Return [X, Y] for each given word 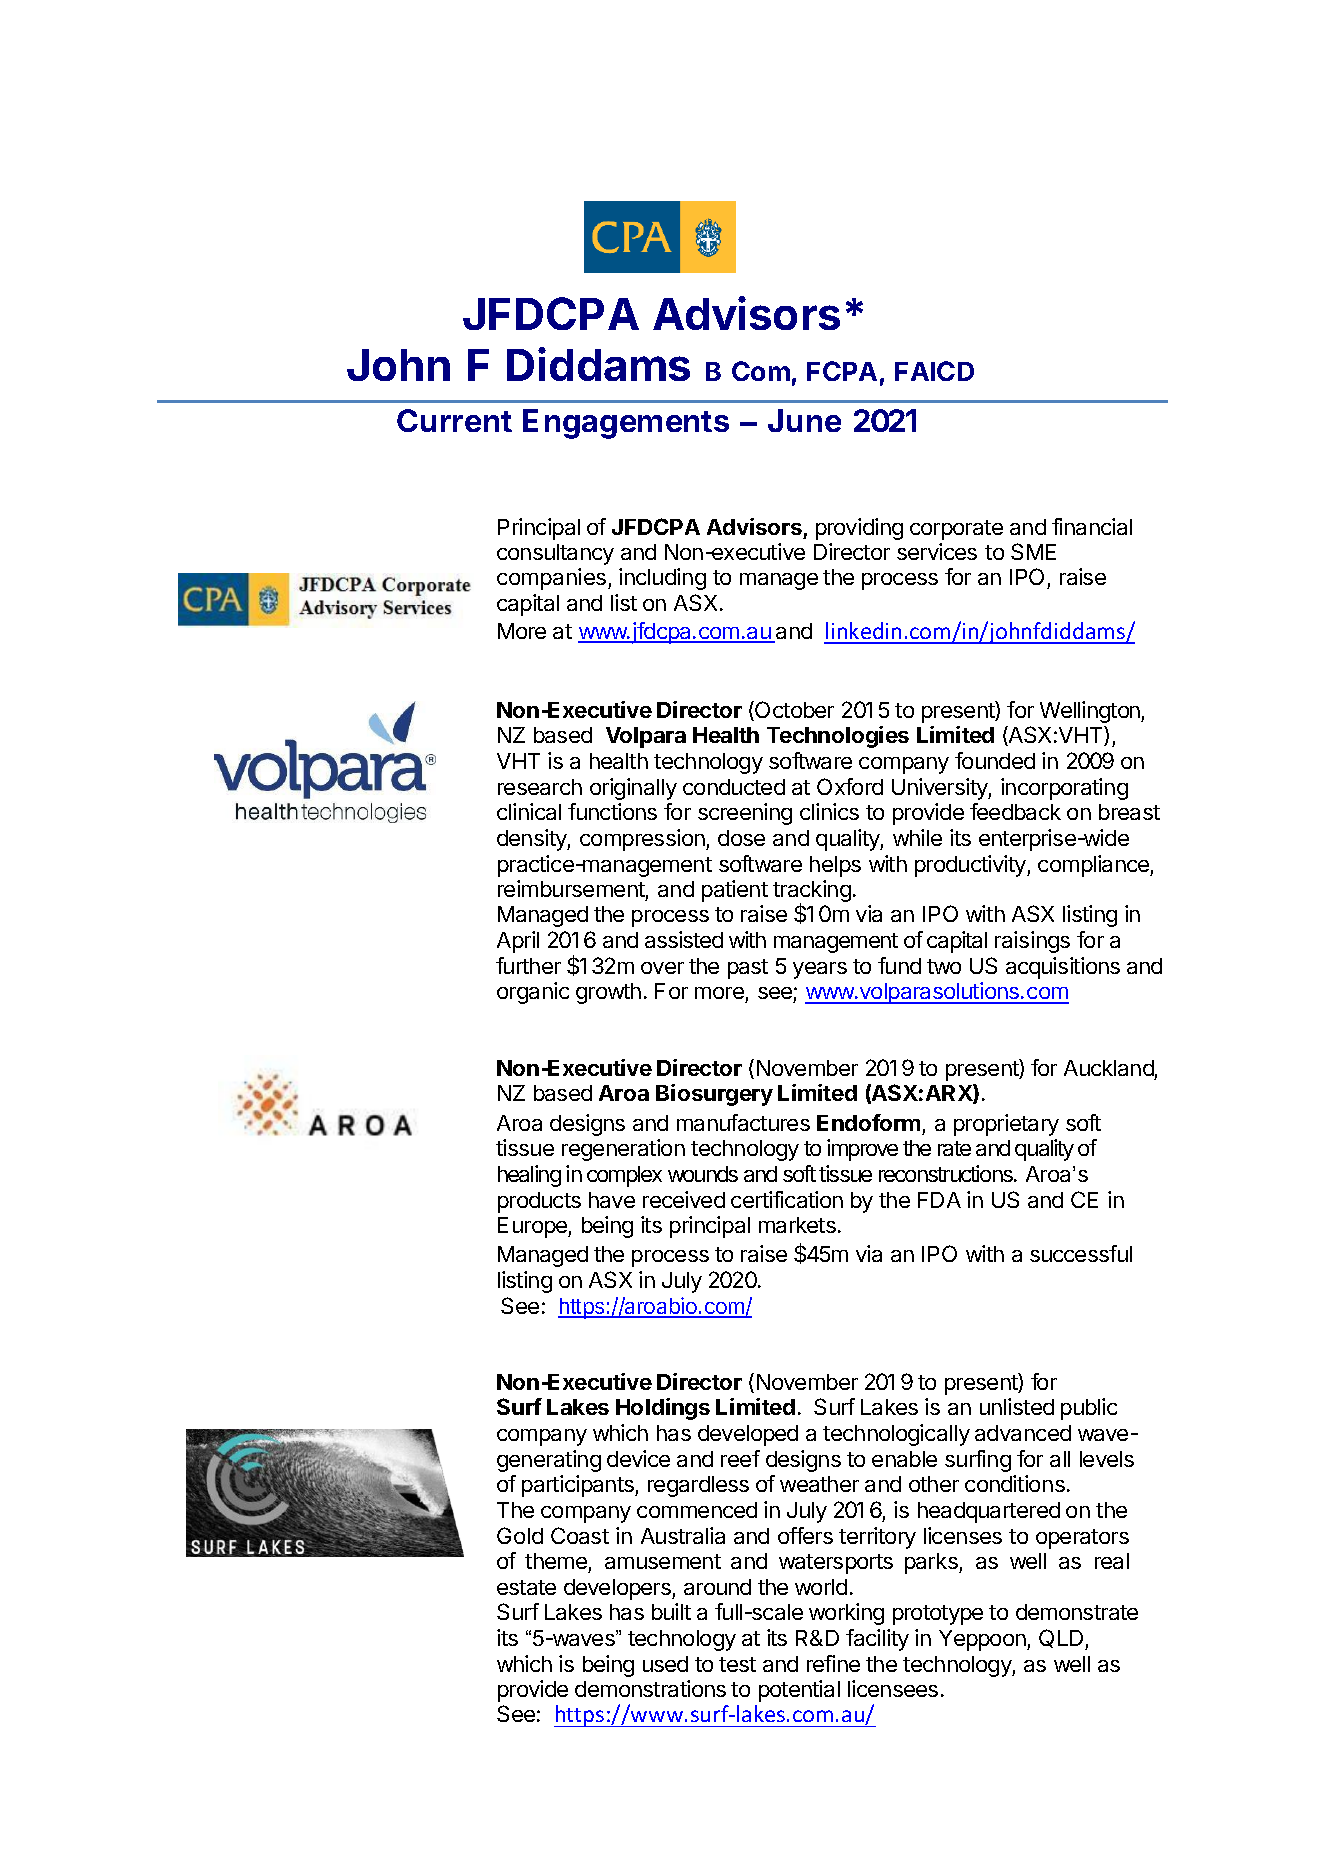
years [820, 970]
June [804, 420]
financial [1092, 526]
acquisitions [1063, 968]
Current [454, 420]
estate [526, 1587]
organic [533, 993]
